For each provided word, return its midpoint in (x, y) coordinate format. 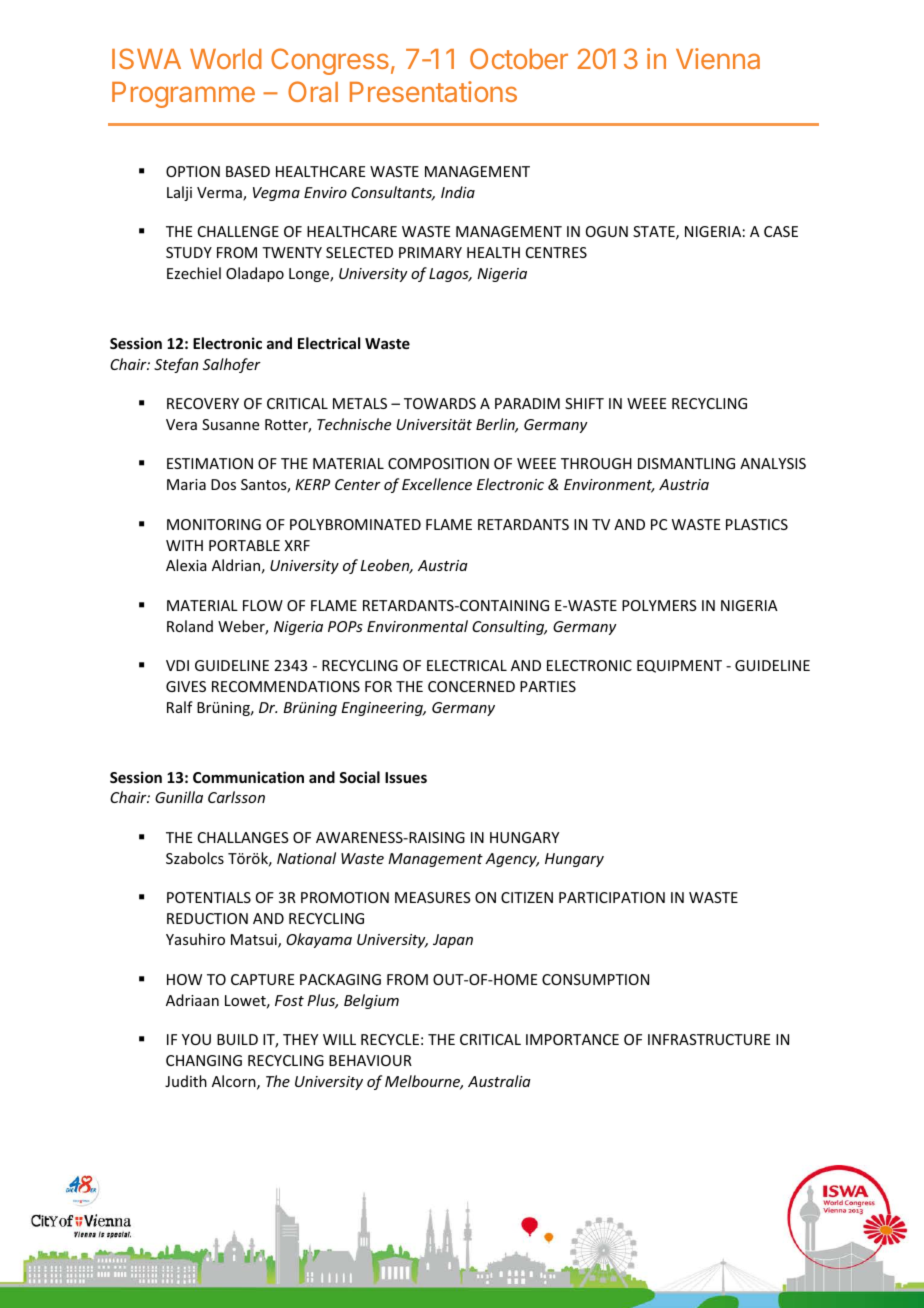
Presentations (433, 91)
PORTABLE (244, 545)
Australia (499, 1081)
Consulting (509, 627)
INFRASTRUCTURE (709, 1039)
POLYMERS (659, 605)
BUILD (237, 1039)
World (226, 59)
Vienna (718, 58)
